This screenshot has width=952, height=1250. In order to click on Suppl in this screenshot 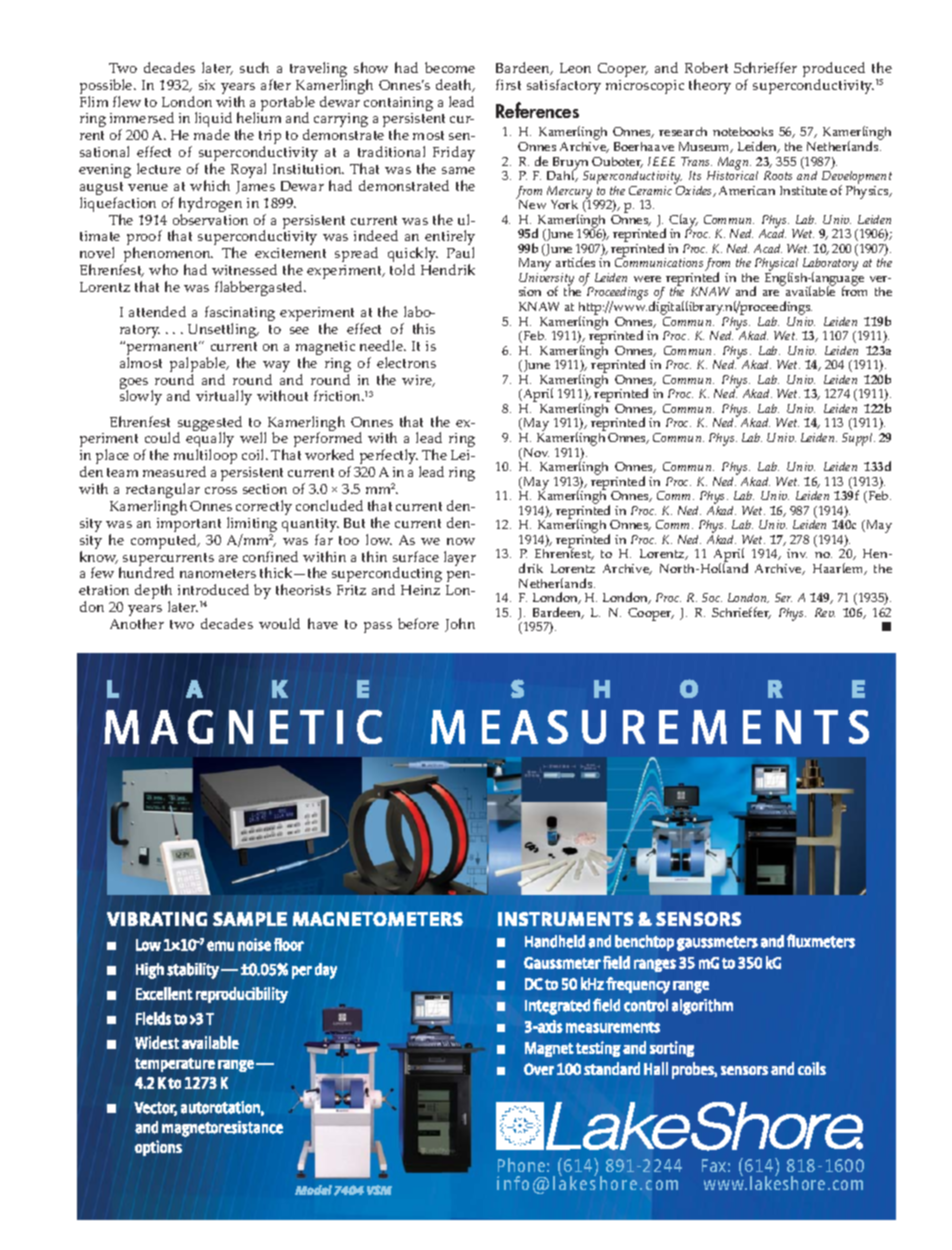, I will do `click(858, 439)`.
